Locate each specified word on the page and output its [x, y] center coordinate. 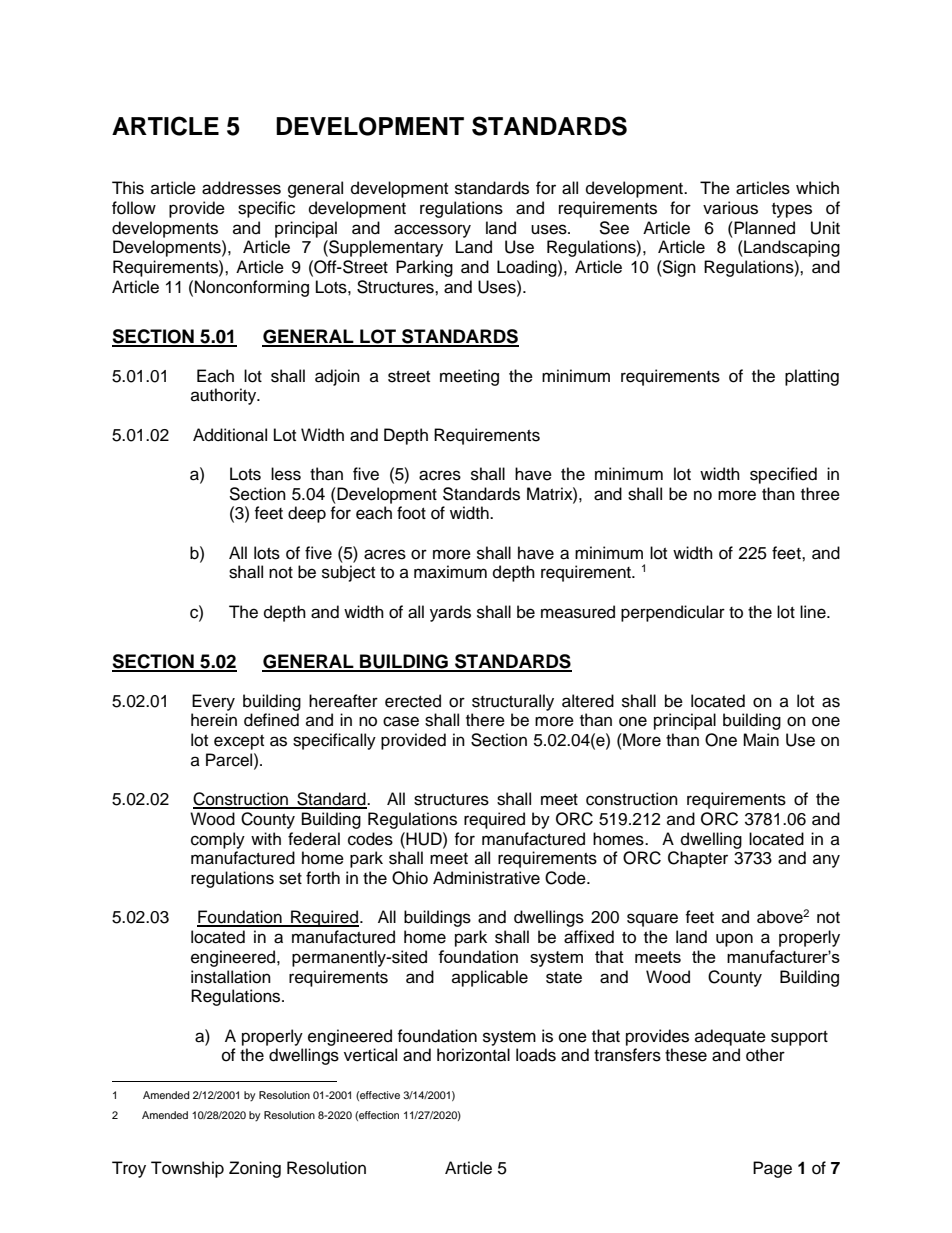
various [730, 208]
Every [213, 702]
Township [187, 1169]
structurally [513, 702]
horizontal [473, 1055]
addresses [241, 188]
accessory [432, 231]
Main [761, 740]
